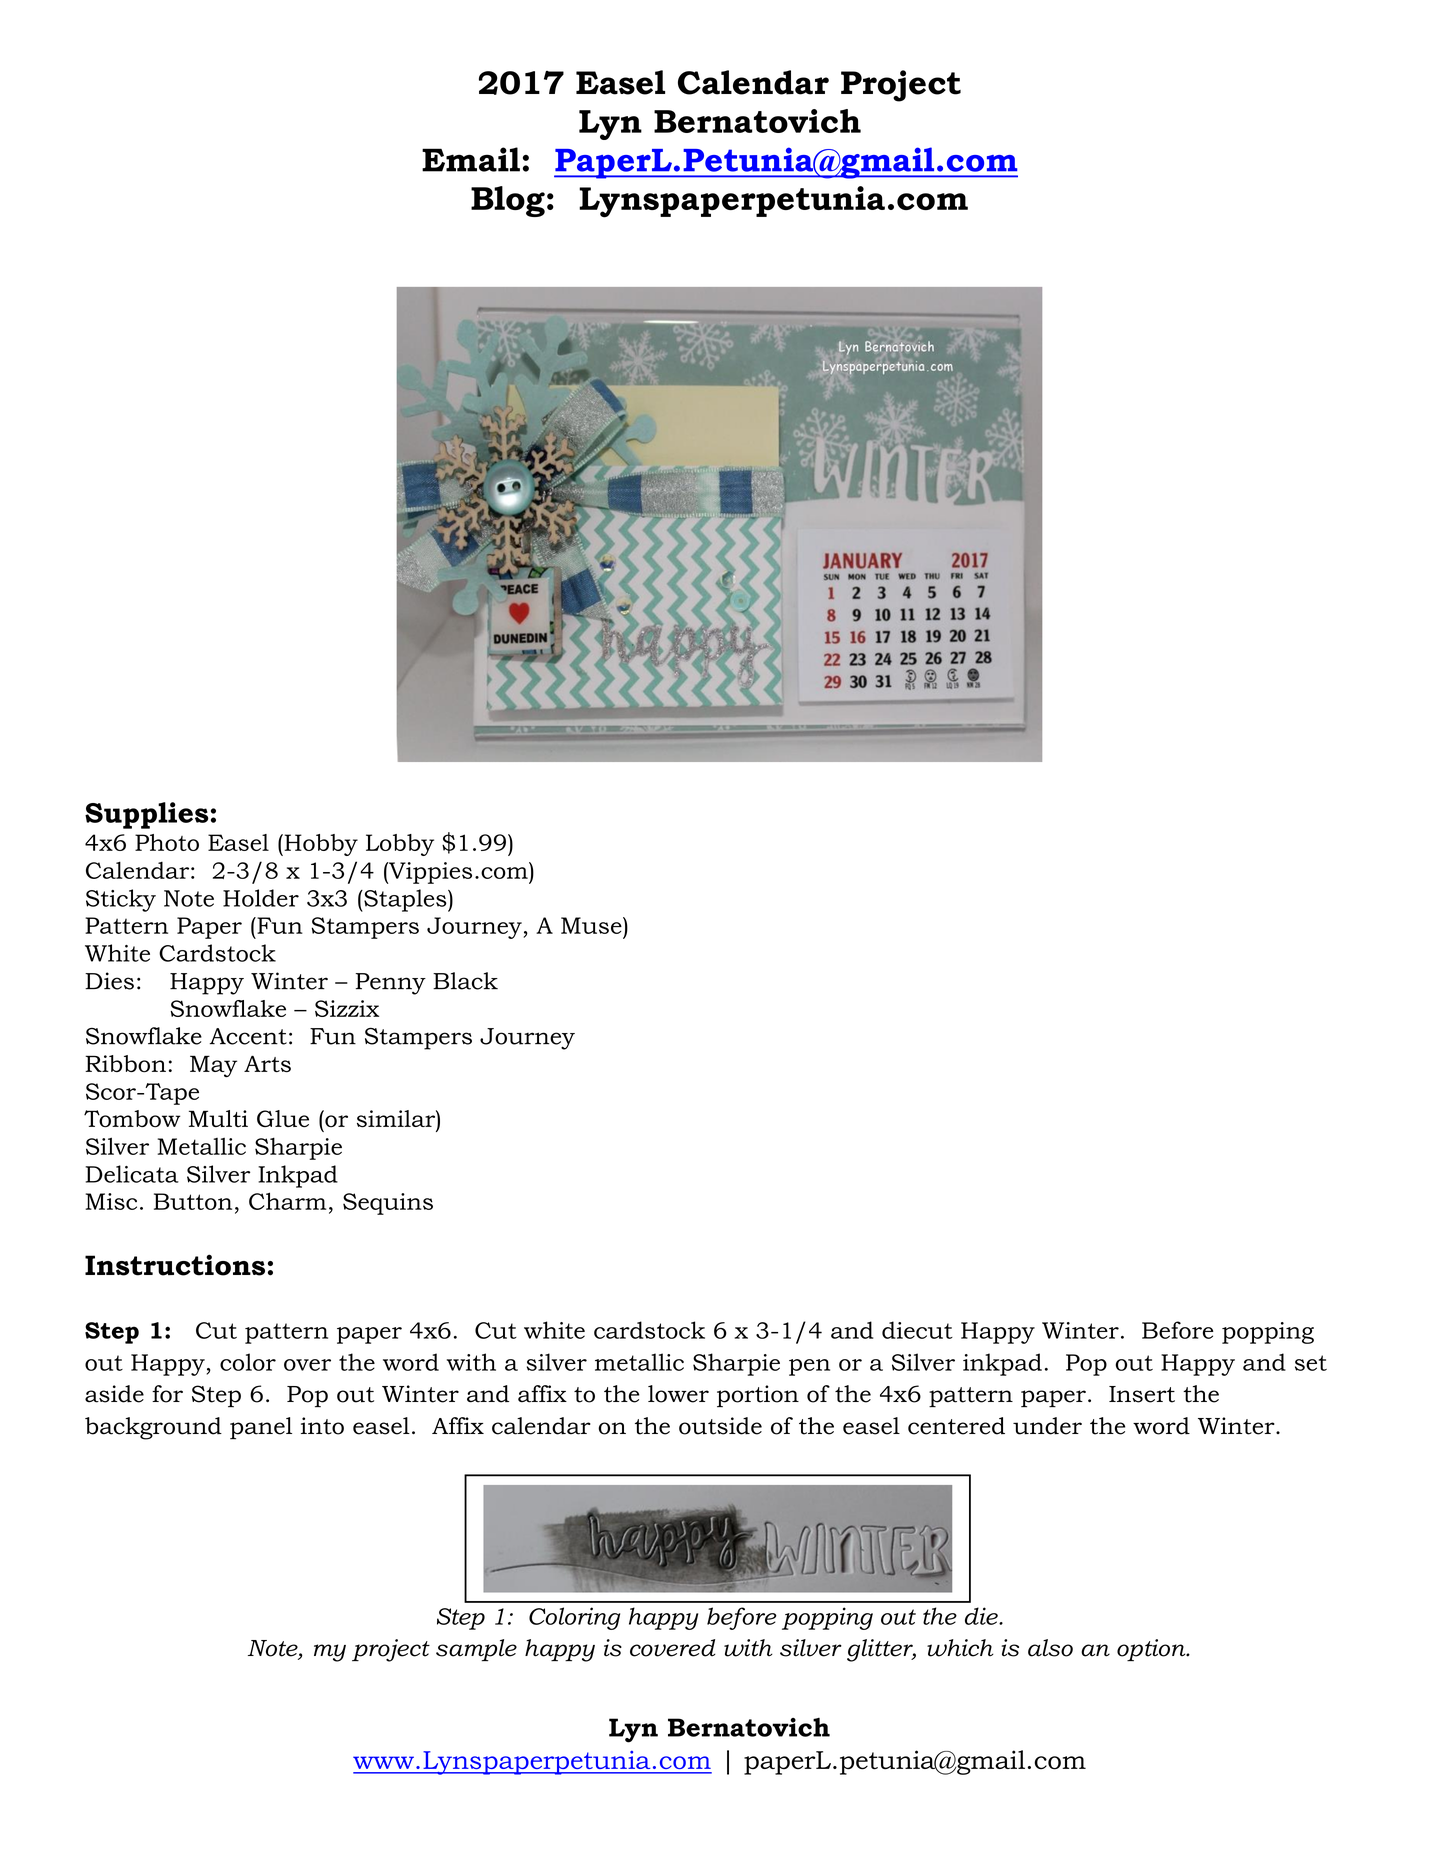  What do you see at coordinates (1142, 1394) in the screenshot?
I see `Insert` at bounding box center [1142, 1394].
